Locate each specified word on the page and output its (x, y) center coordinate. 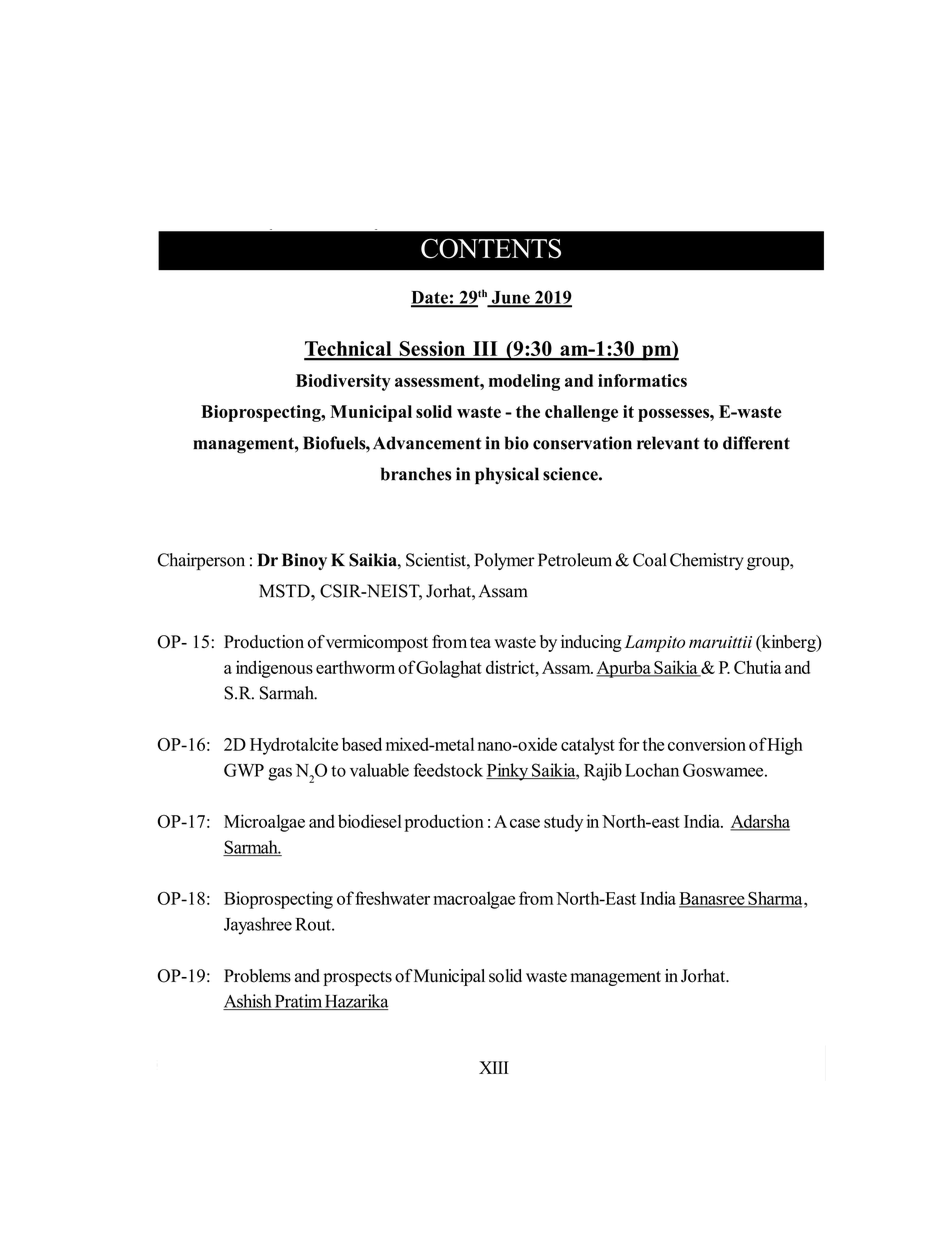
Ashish (248, 1002)
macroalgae (474, 900)
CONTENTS (491, 248)
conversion (707, 744)
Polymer (504, 561)
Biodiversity (343, 382)
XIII (494, 1067)
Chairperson (201, 561)
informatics (642, 380)
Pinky (508, 772)
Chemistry (707, 561)
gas (280, 774)
